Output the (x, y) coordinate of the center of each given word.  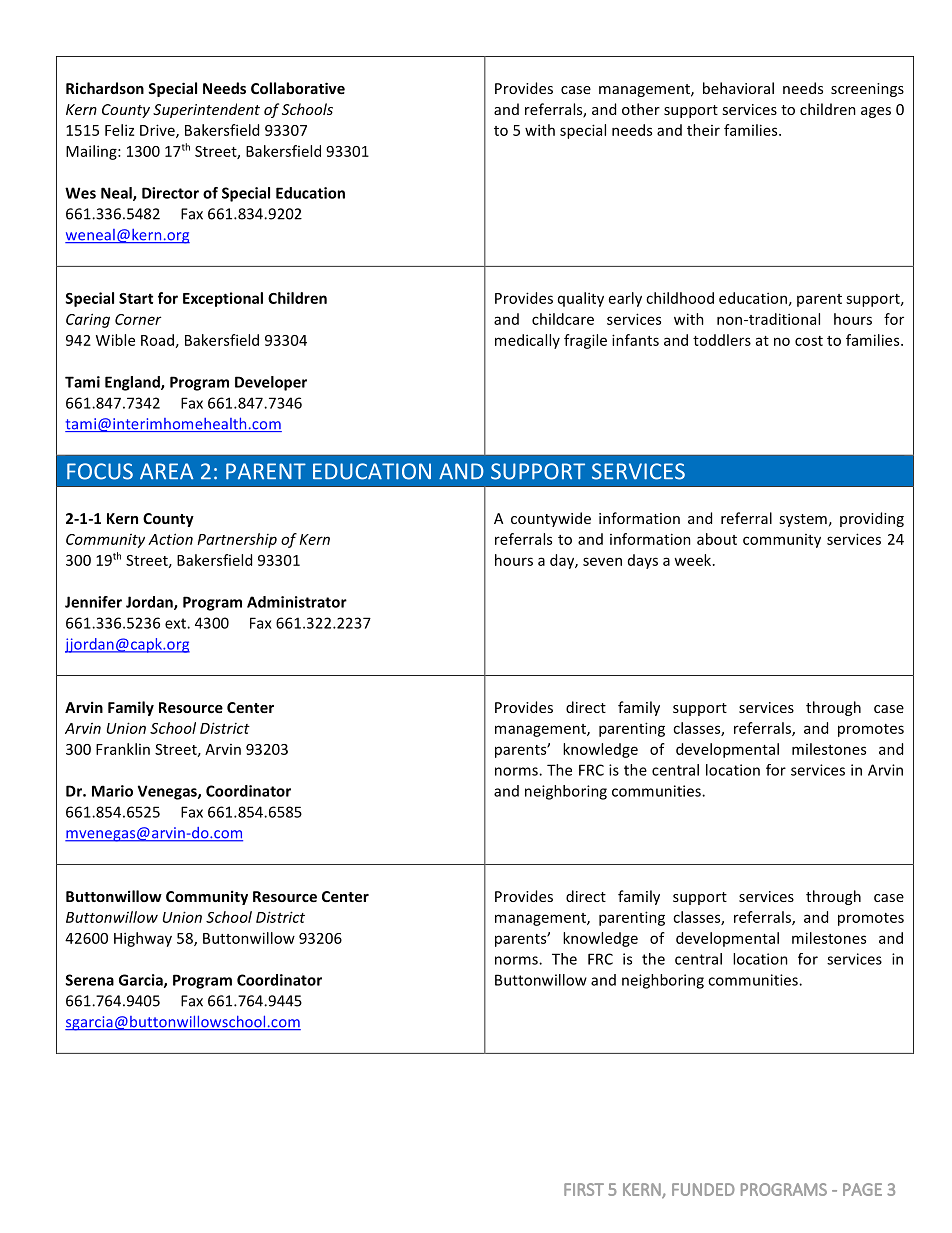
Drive (158, 131)
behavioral (738, 88)
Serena (90, 980)
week (694, 560)
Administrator (297, 602)
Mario (112, 791)
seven (602, 561)
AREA (166, 471)
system (803, 520)
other (641, 109)
